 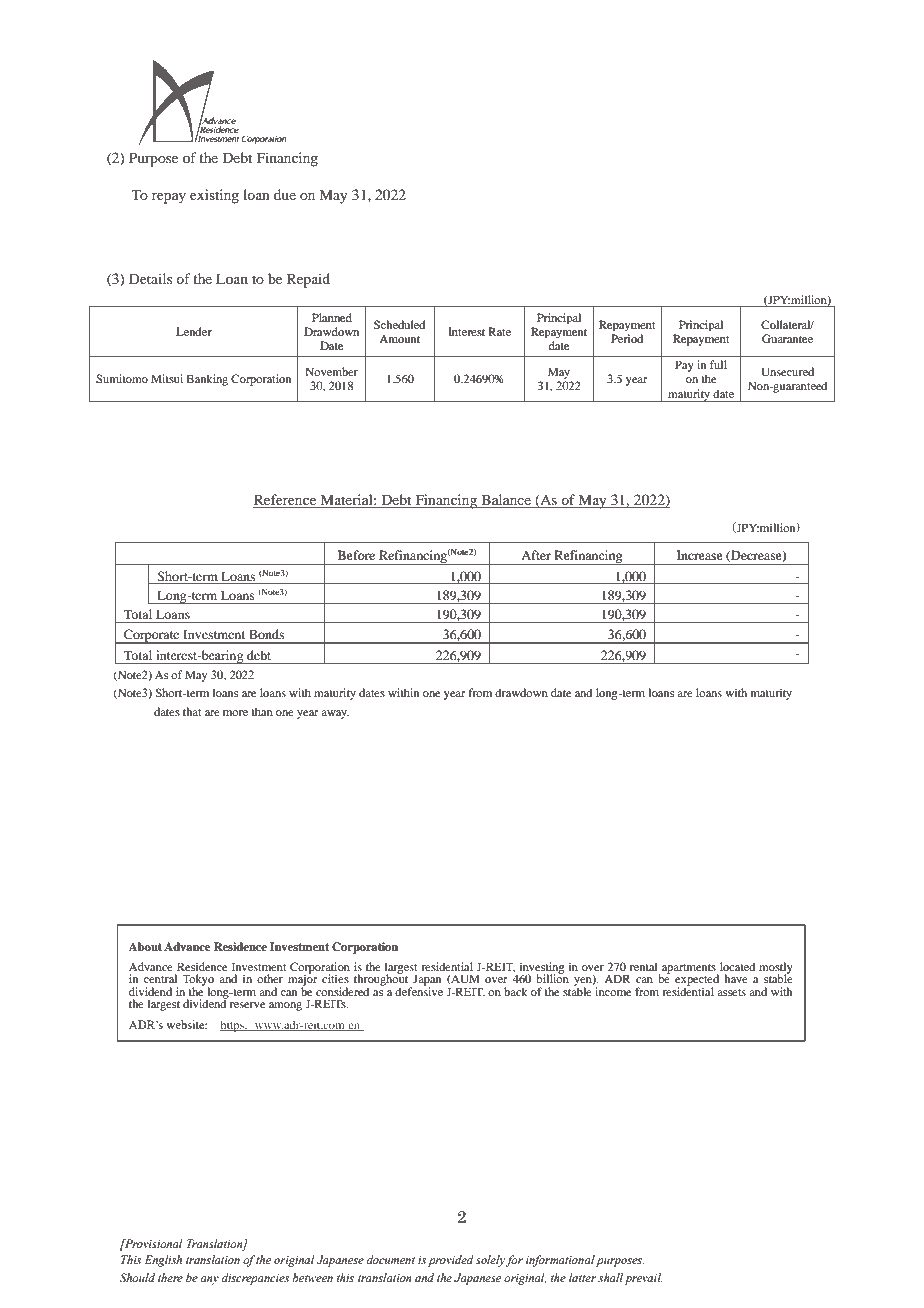 I want to click on away, so click(x=335, y=714).
